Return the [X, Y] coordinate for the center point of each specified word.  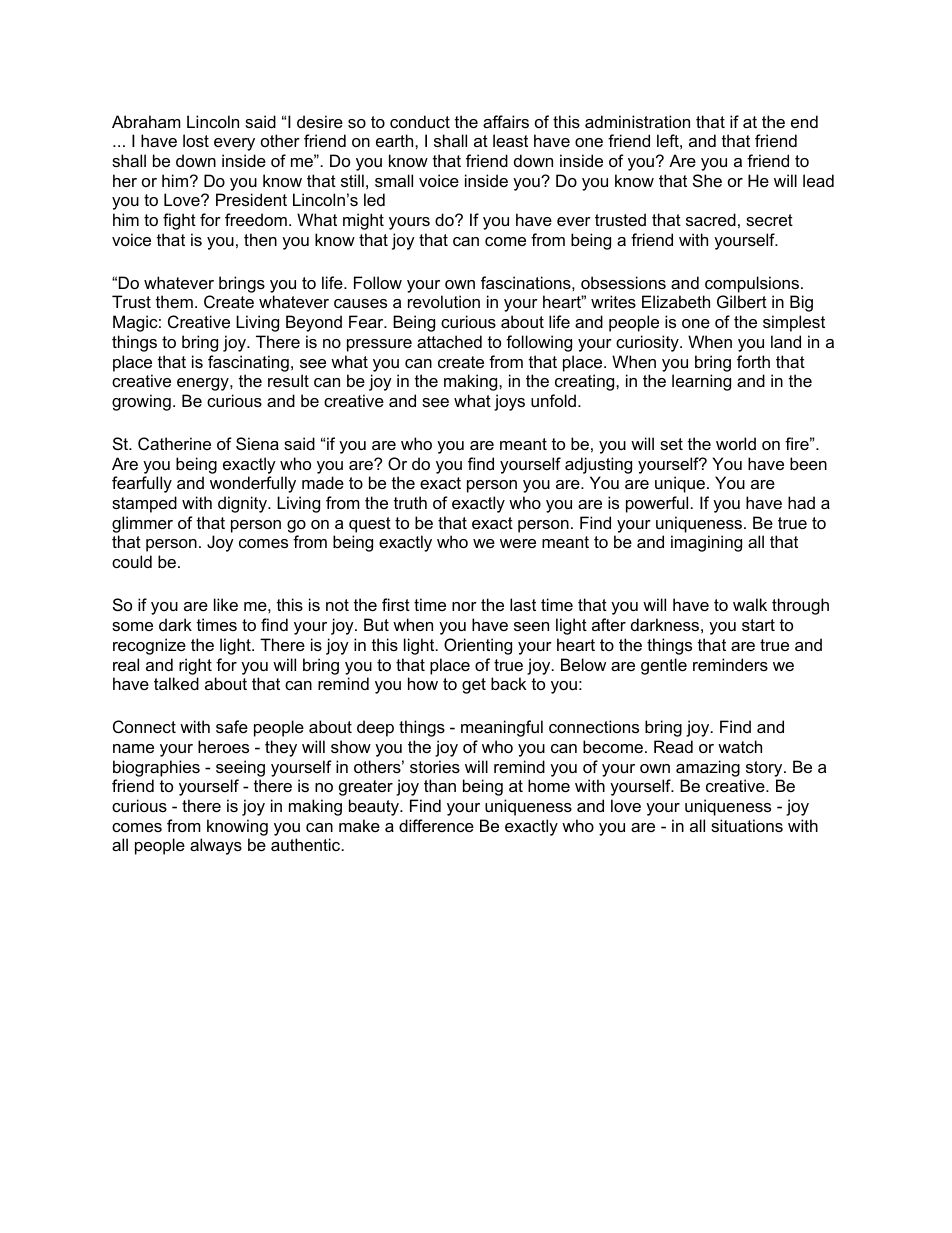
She [707, 180]
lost [196, 140]
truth [410, 502]
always [216, 846]
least [510, 140]
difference [436, 825]
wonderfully [253, 484]
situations [747, 825]
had [801, 502]
